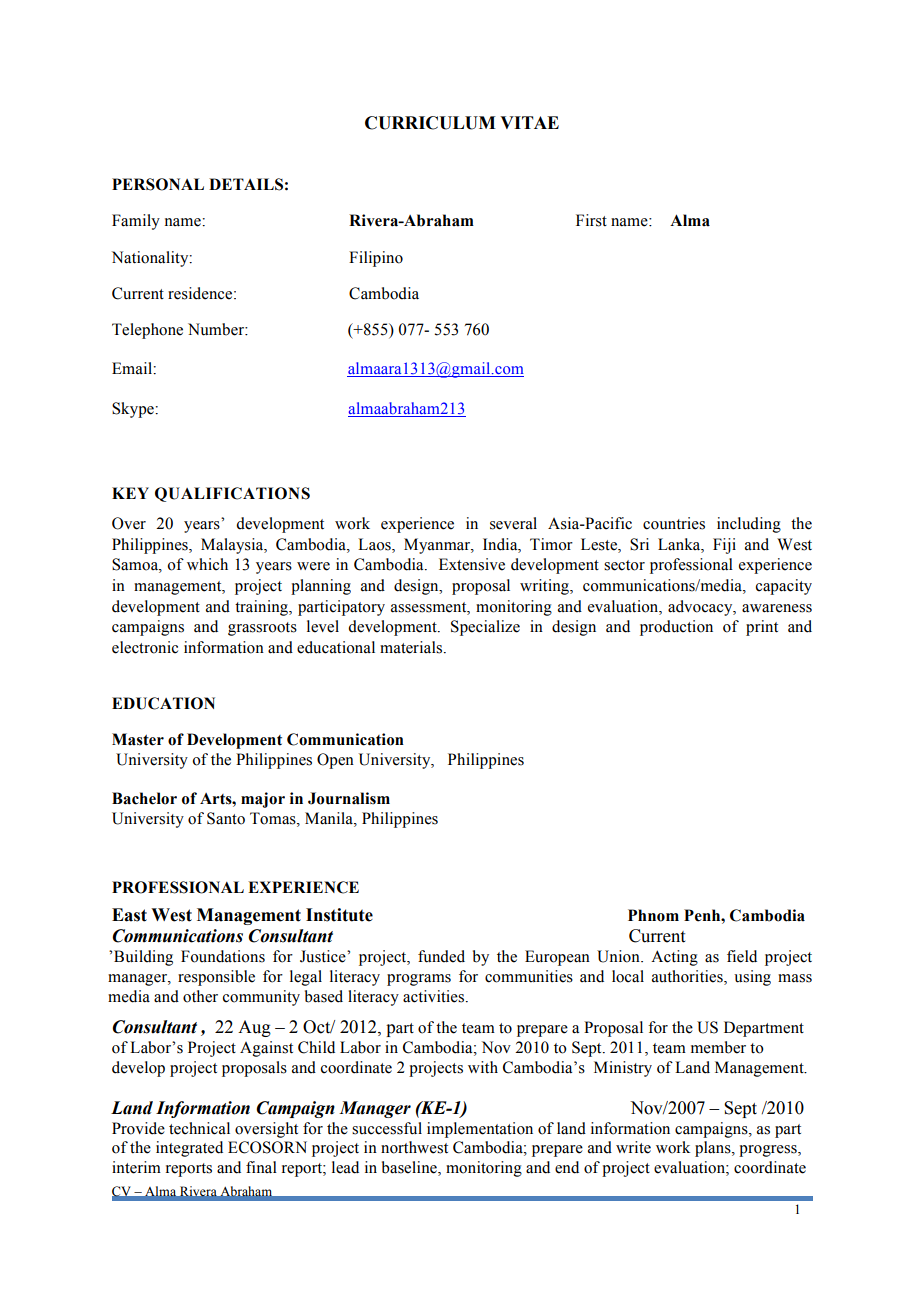 The image size is (924, 1308). I want to click on CURRICULUM, so click(430, 123).
